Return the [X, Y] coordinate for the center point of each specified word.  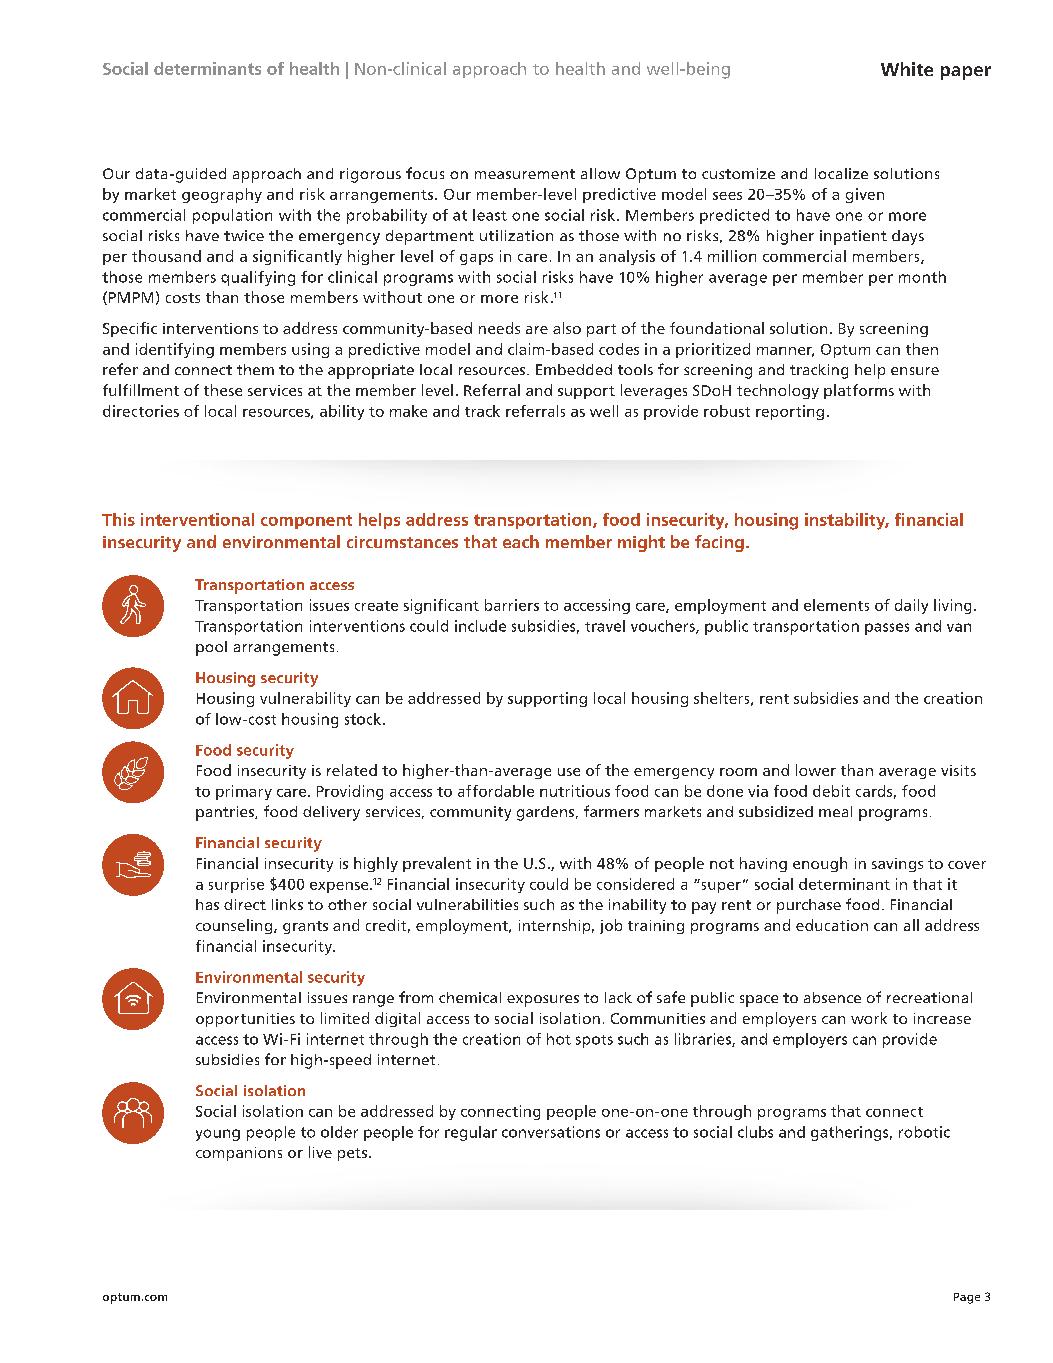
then [922, 349]
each [521, 541]
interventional [197, 519]
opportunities [245, 1020]
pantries [226, 813]
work [869, 1018]
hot [559, 1039]
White [907, 69]
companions [239, 1154]
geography [222, 195]
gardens [545, 813]
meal [835, 811]
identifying [175, 350]
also [567, 328]
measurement [525, 174]
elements [836, 605]
